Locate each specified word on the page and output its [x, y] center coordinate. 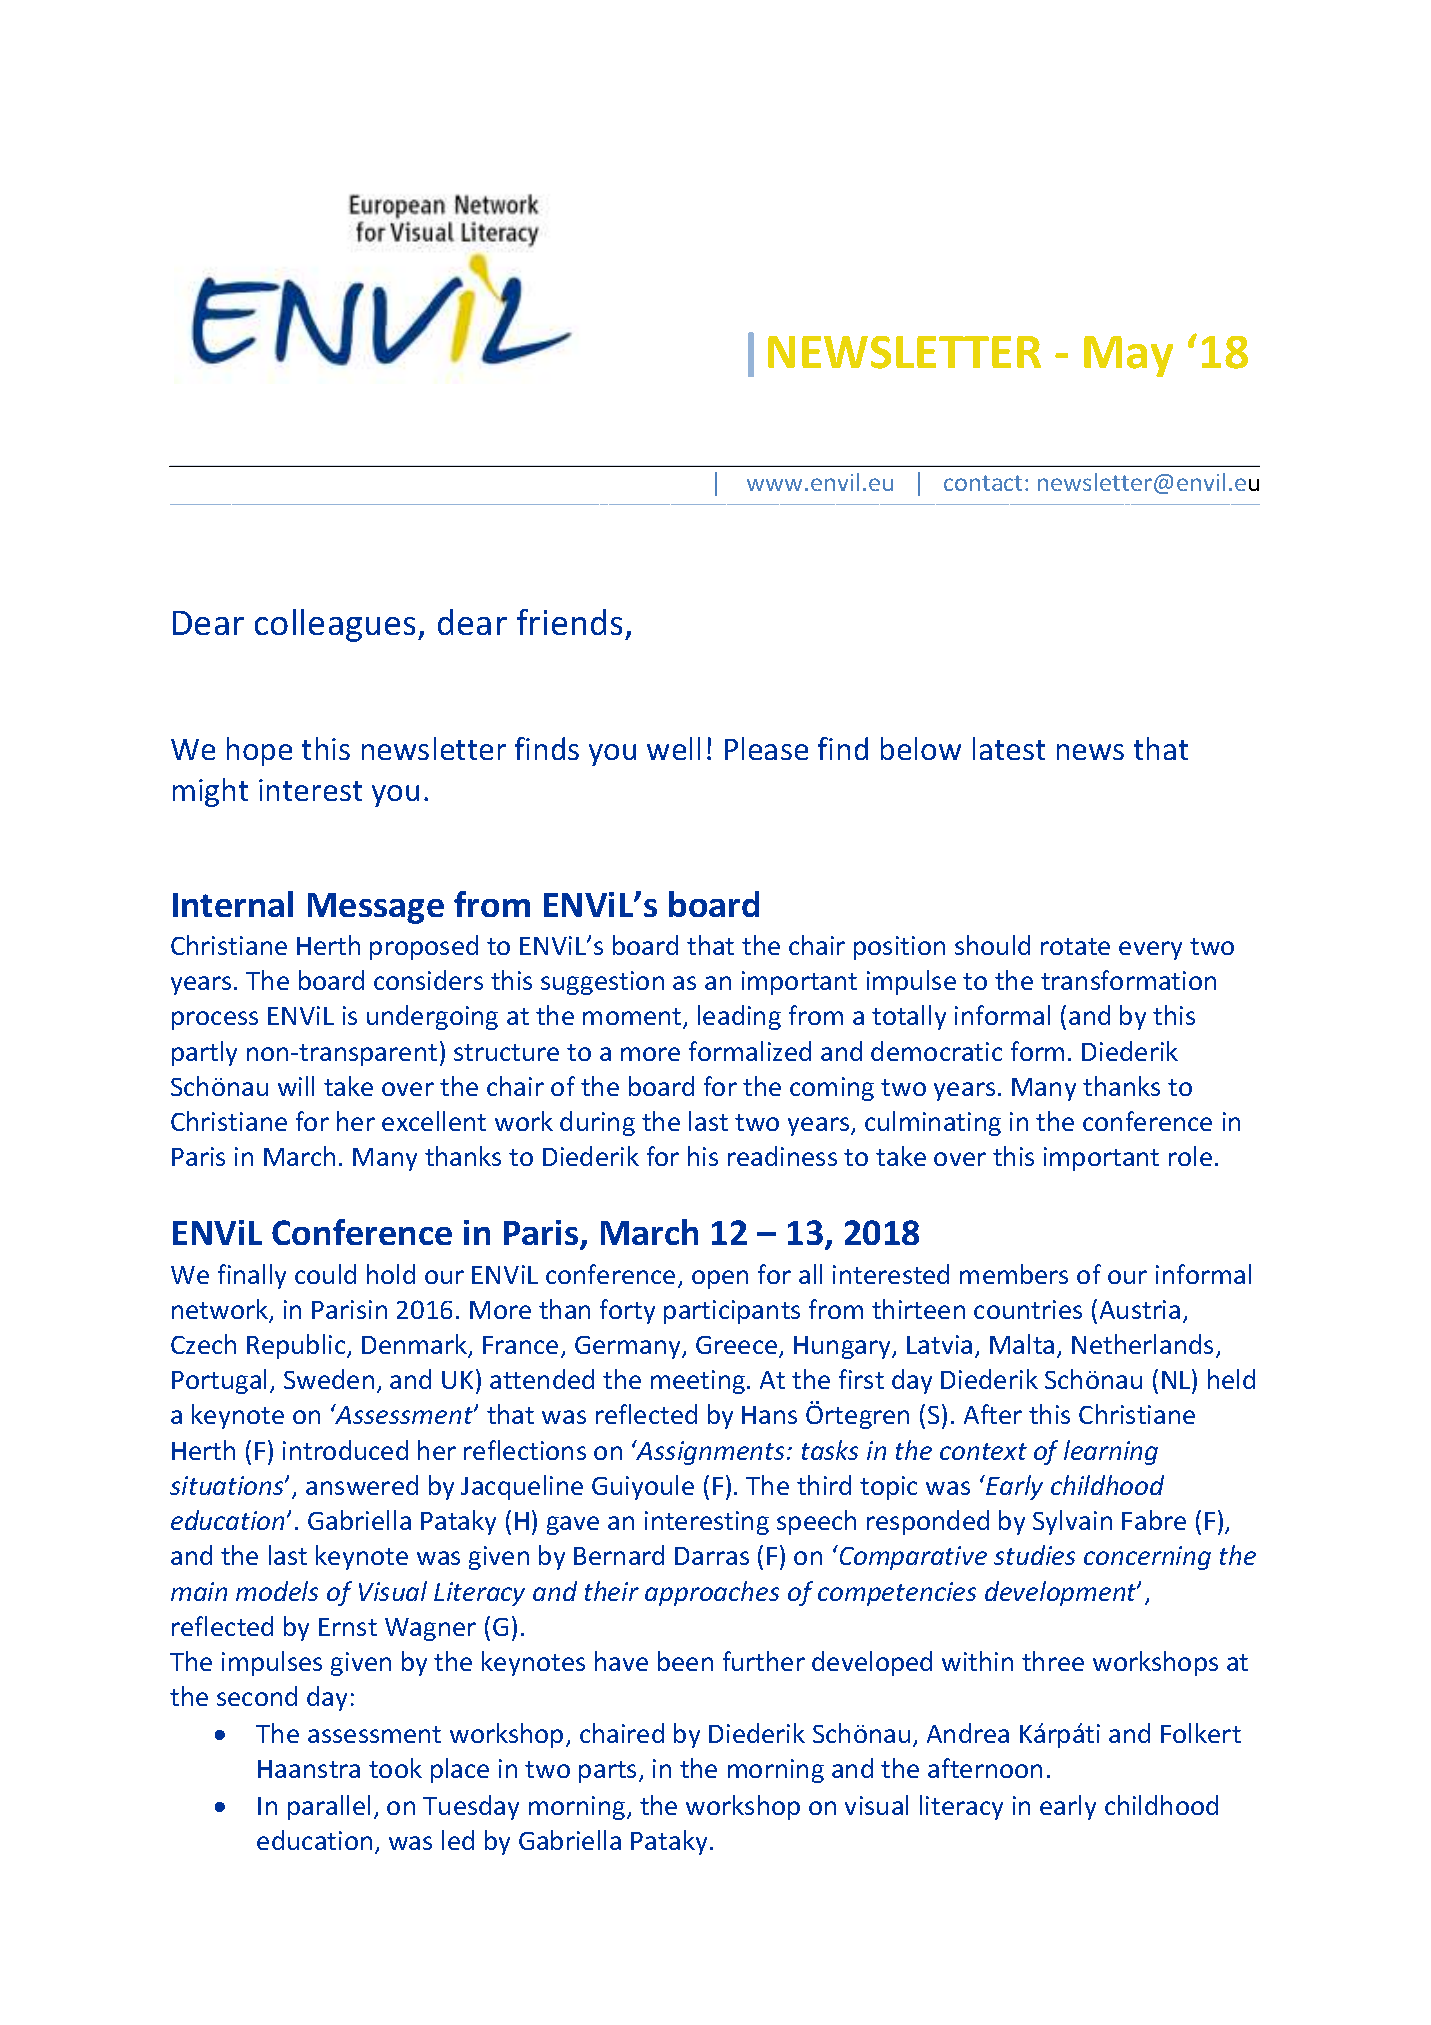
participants [732, 1312]
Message [376, 908]
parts [609, 1772]
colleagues [337, 625]
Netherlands [1142, 1344]
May [1128, 356]
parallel [329, 1807]
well [673, 748]
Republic [297, 1346]
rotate [1075, 946]
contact [983, 483]
